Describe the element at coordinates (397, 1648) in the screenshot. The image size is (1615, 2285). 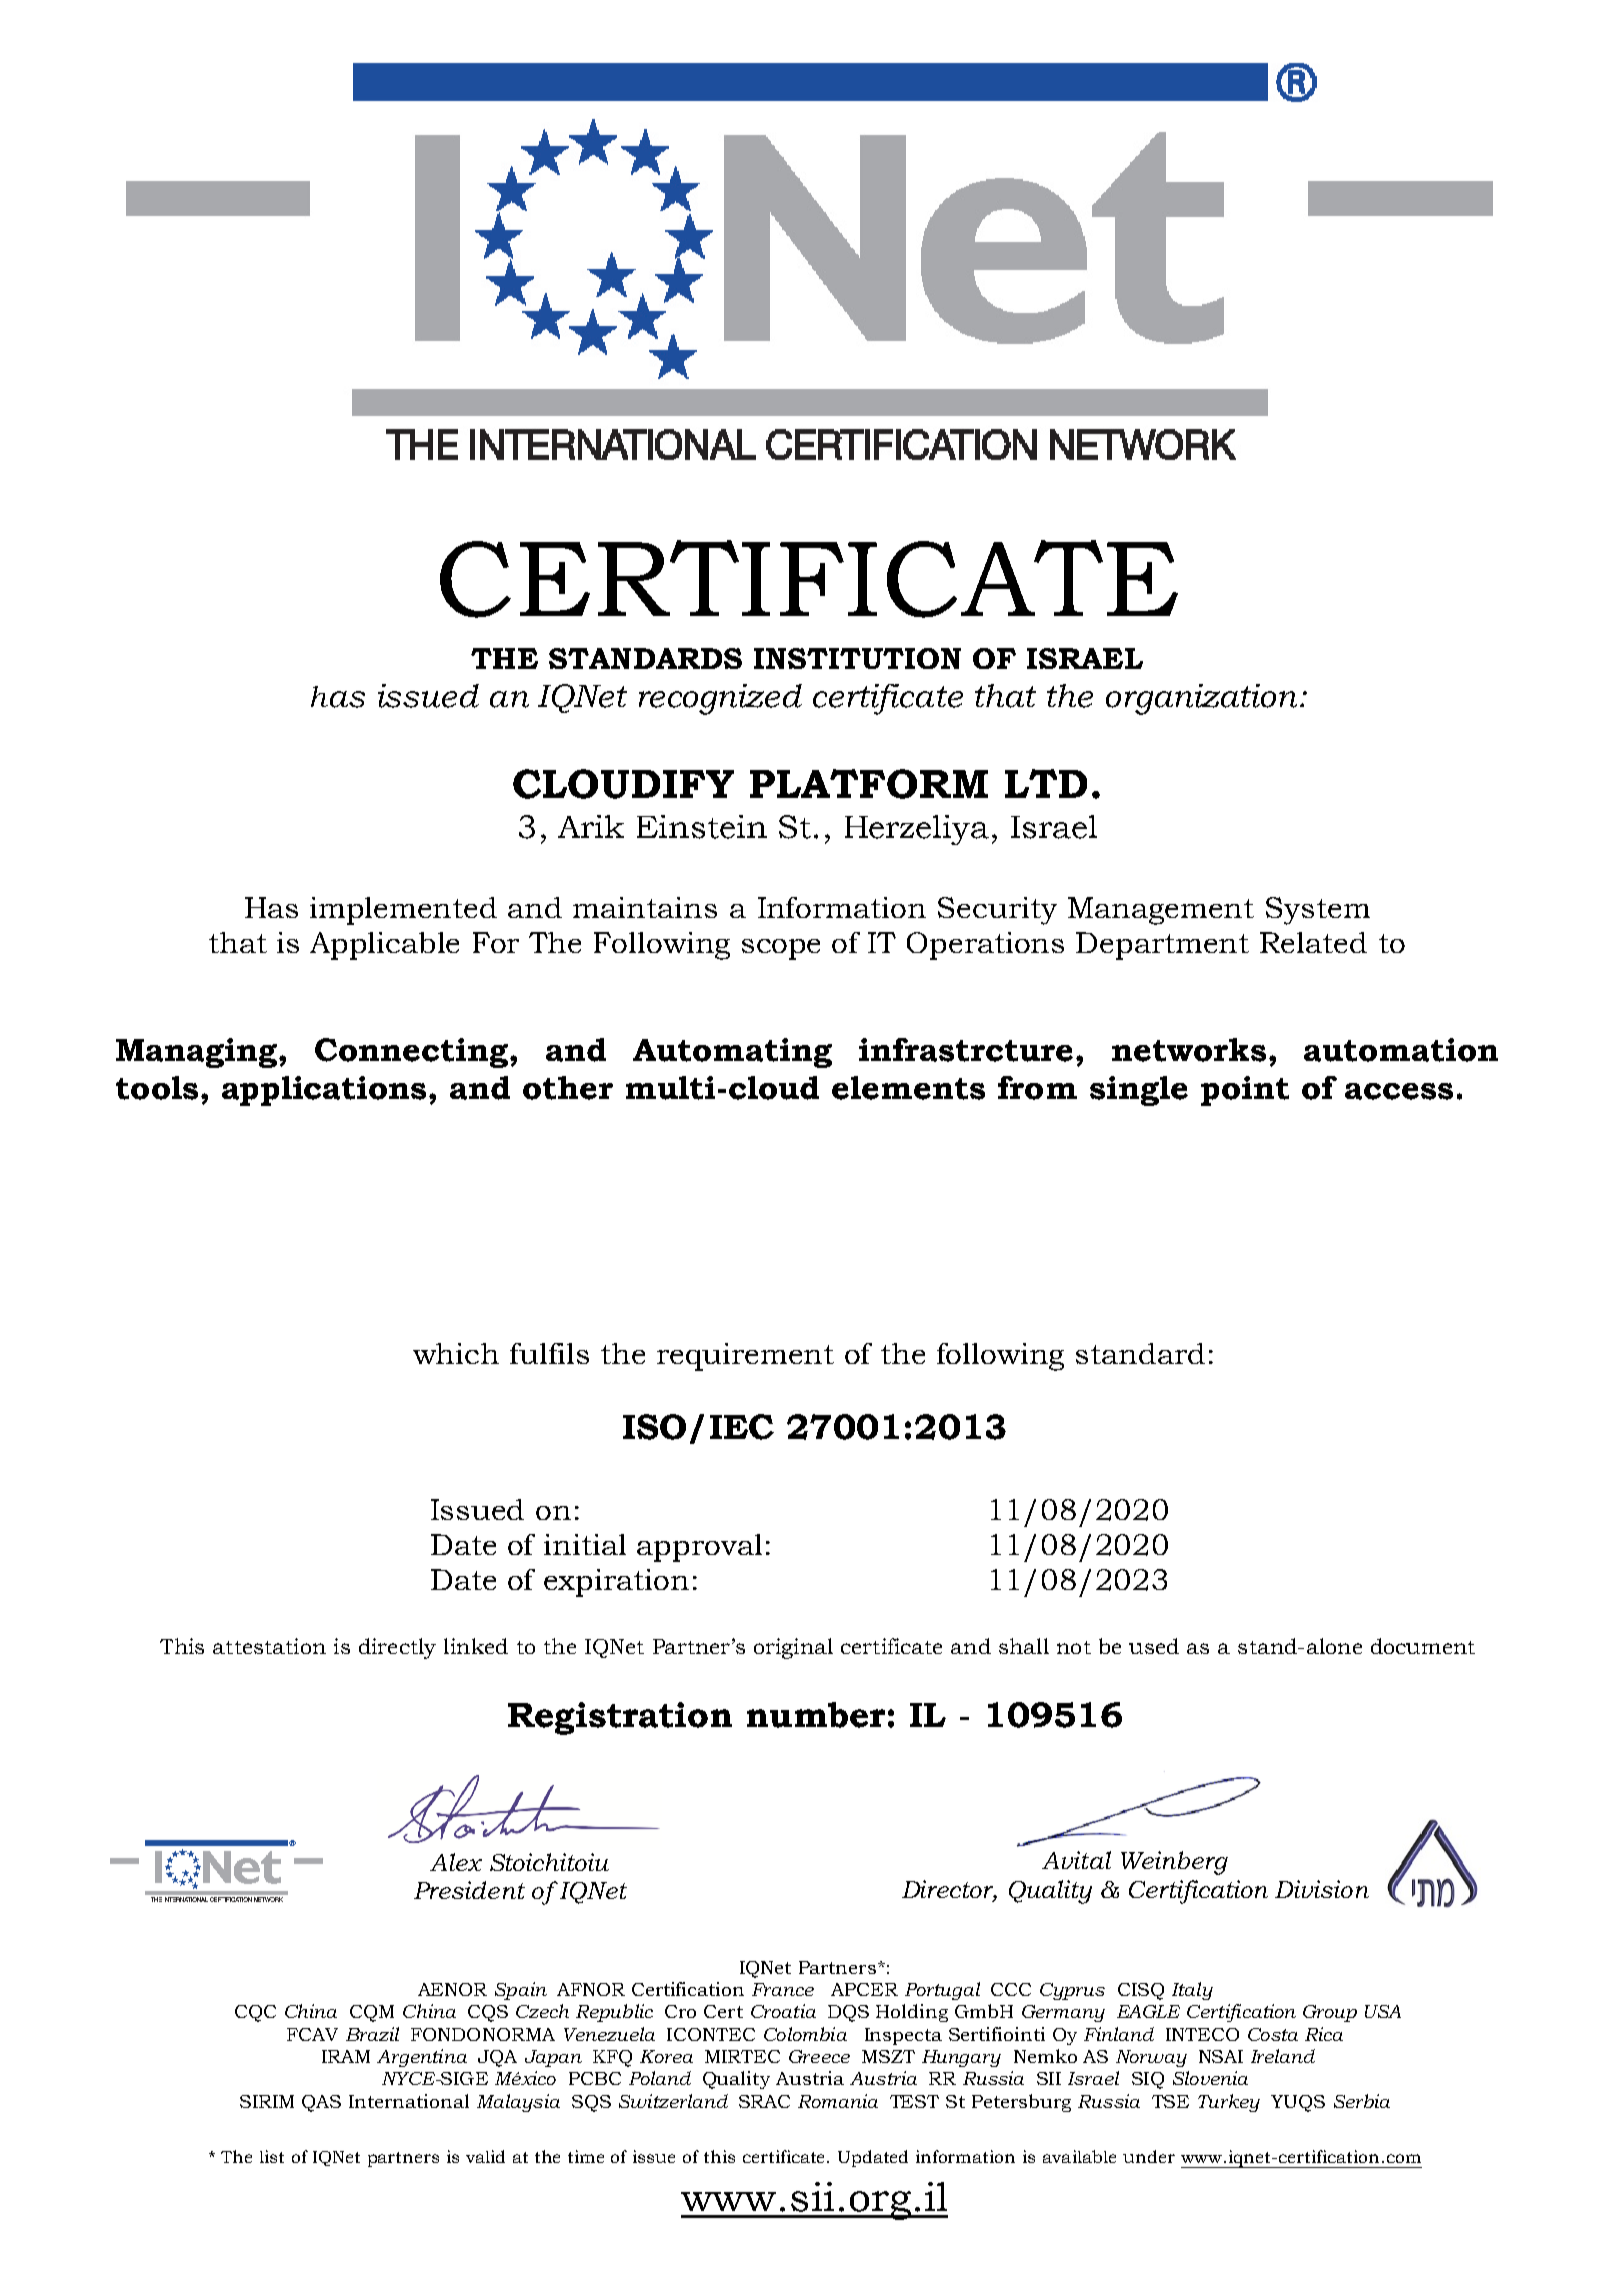
I see `directly` at that location.
